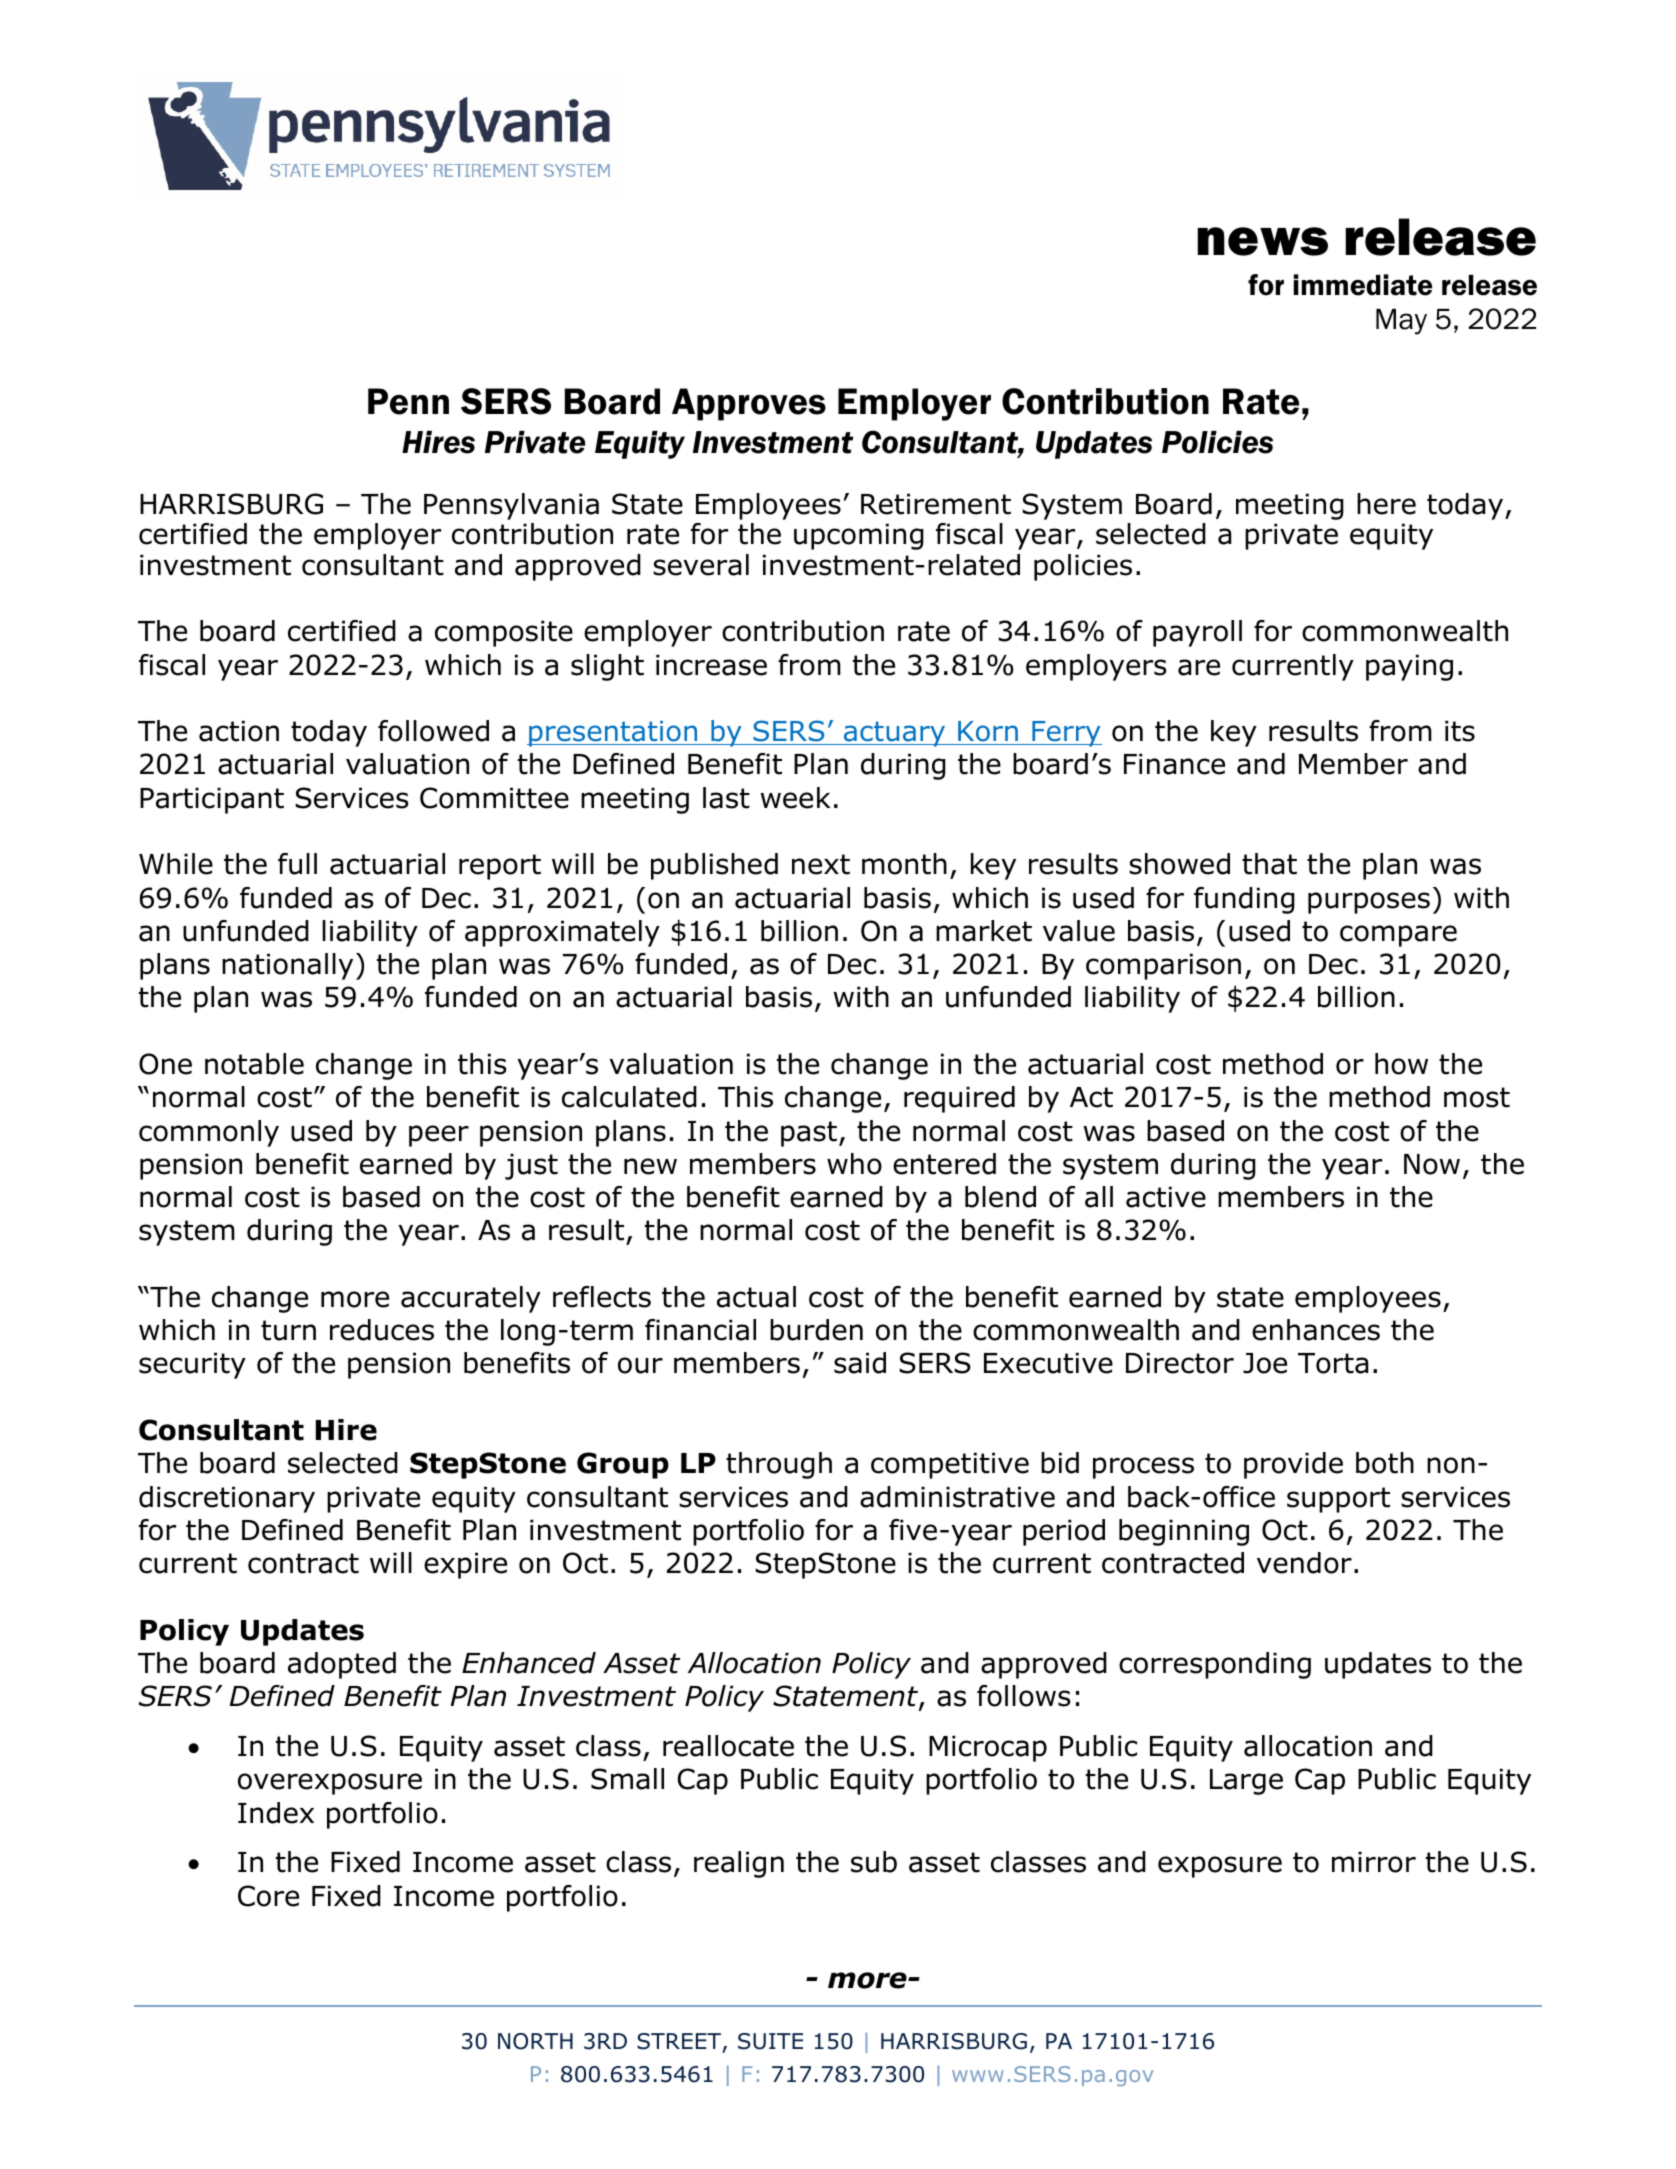 Image resolution: width=1676 pixels, height=2169 pixels. I want to click on Core, so click(268, 1896).
